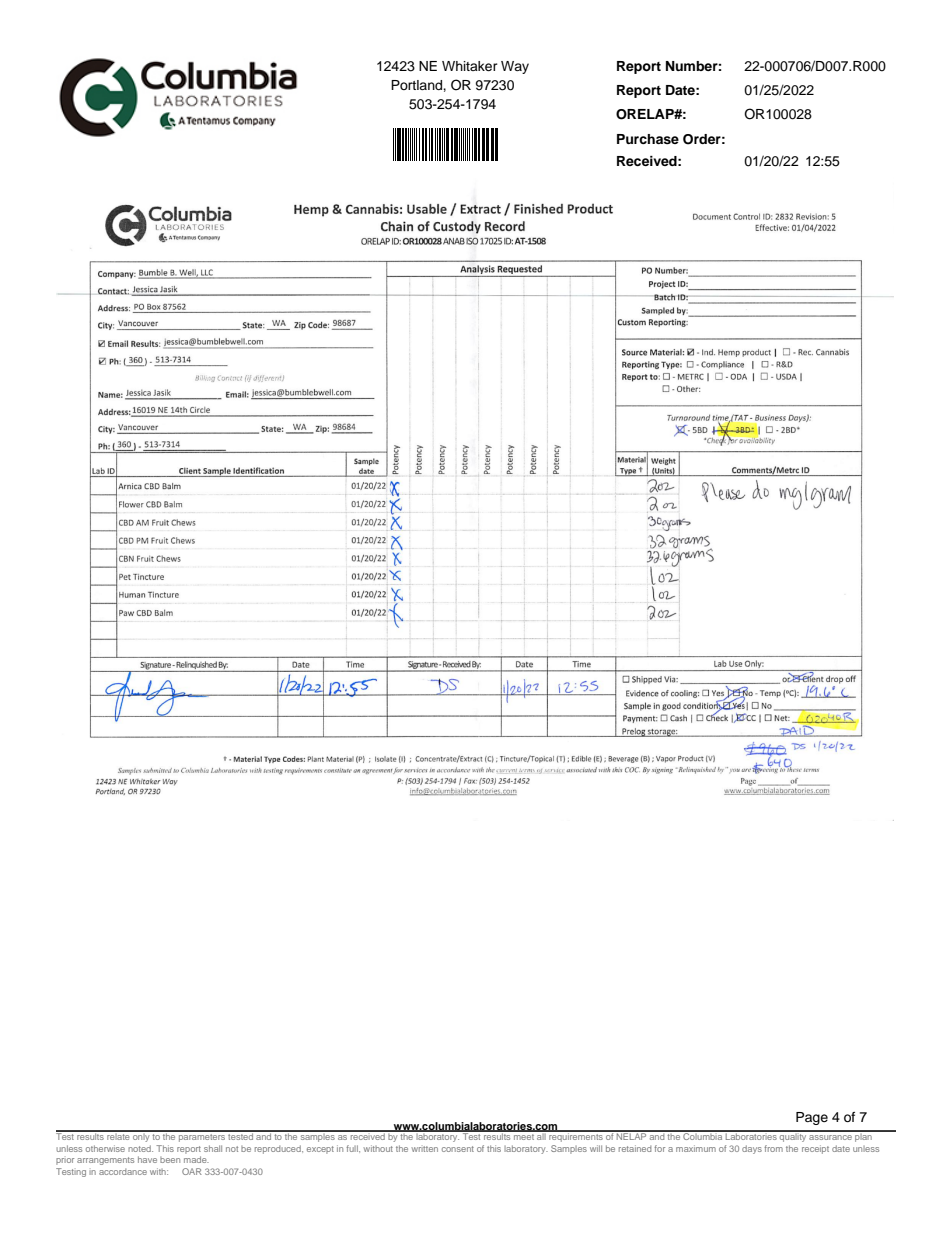 This screenshot has width=952, height=1233. Describe the element at coordinates (515, 67) in the screenshot. I see `Way` at that location.
